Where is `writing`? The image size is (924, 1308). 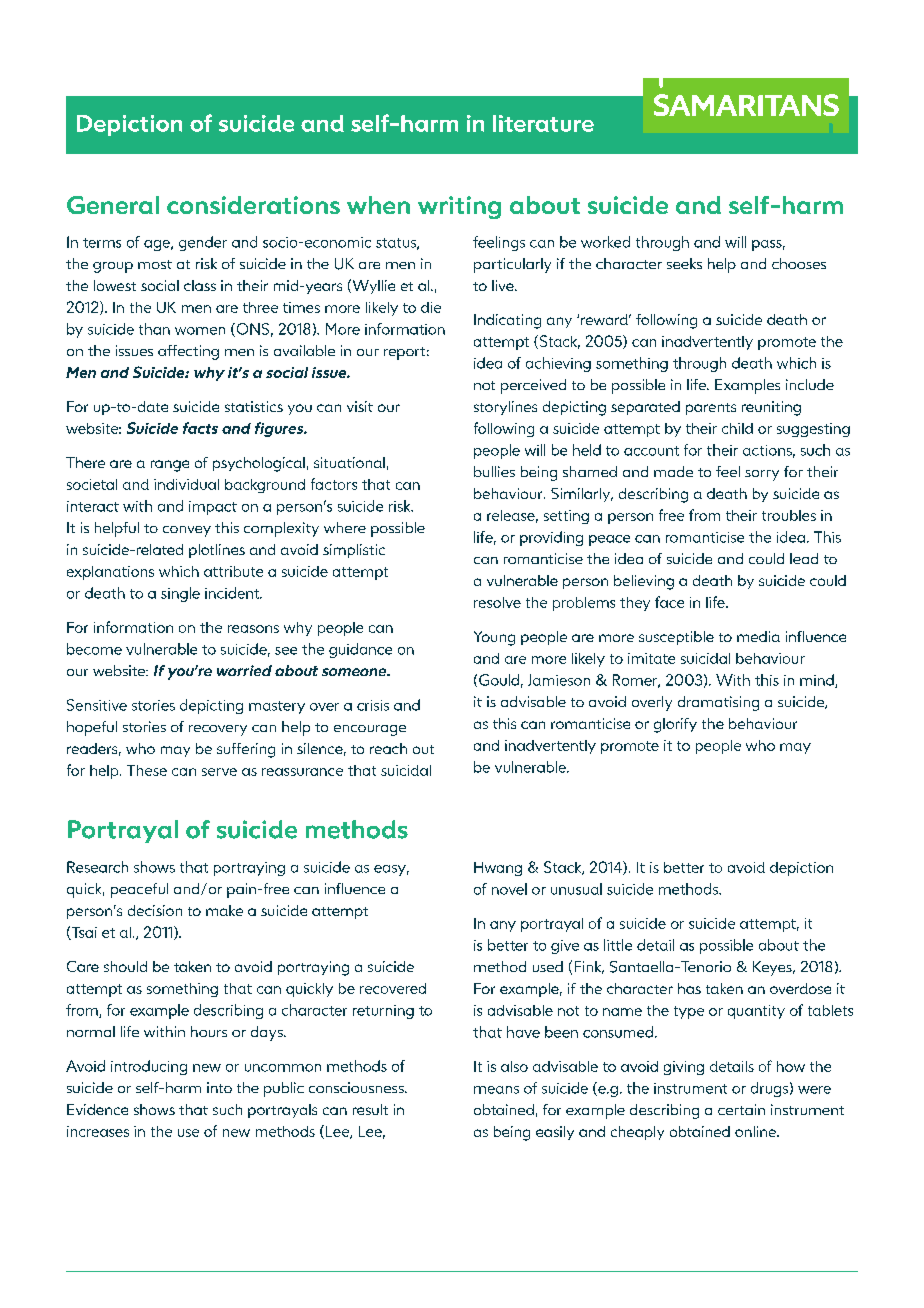
writing is located at coordinates (459, 207).
